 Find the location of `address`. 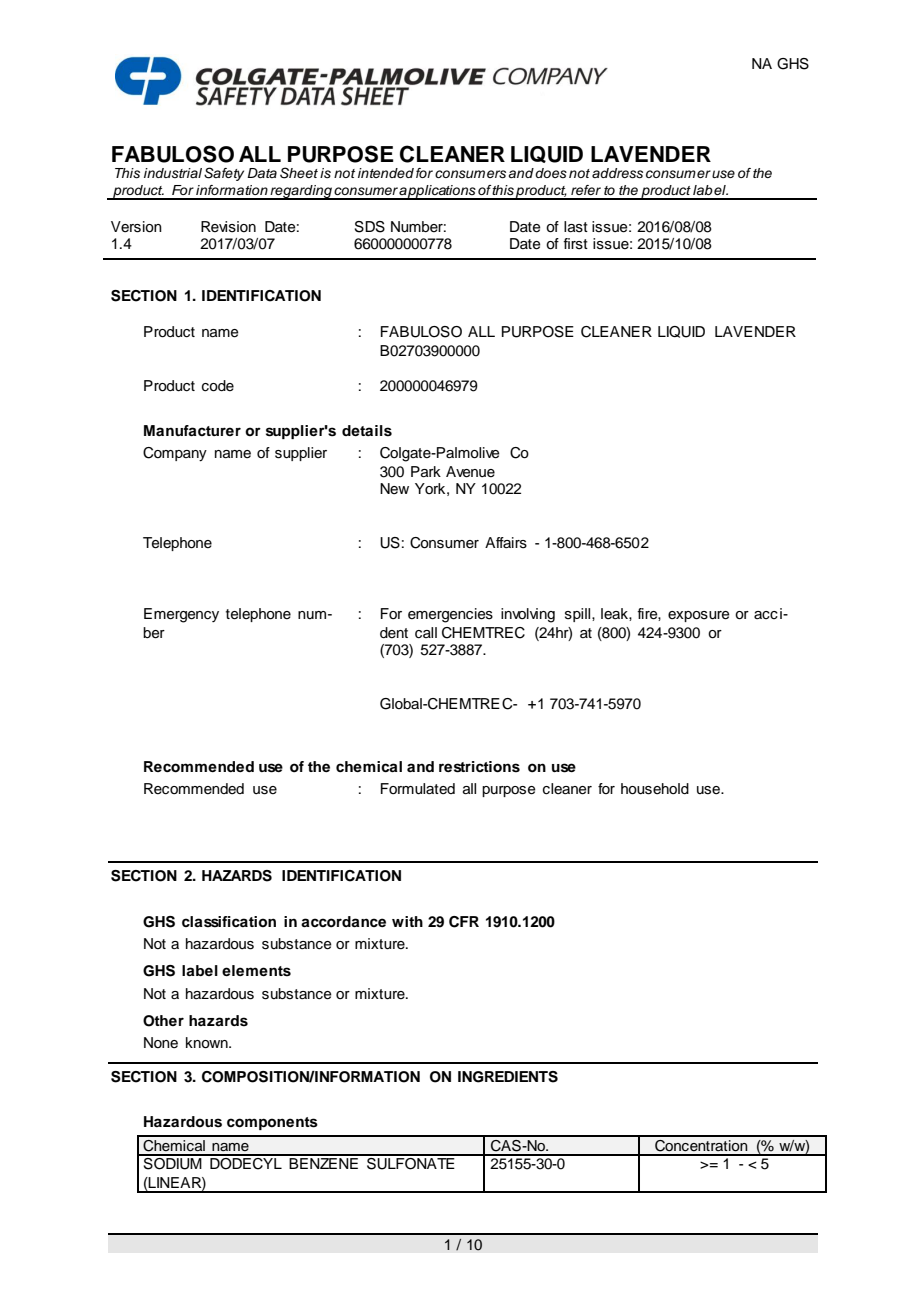

address is located at coordinates (617, 173).
